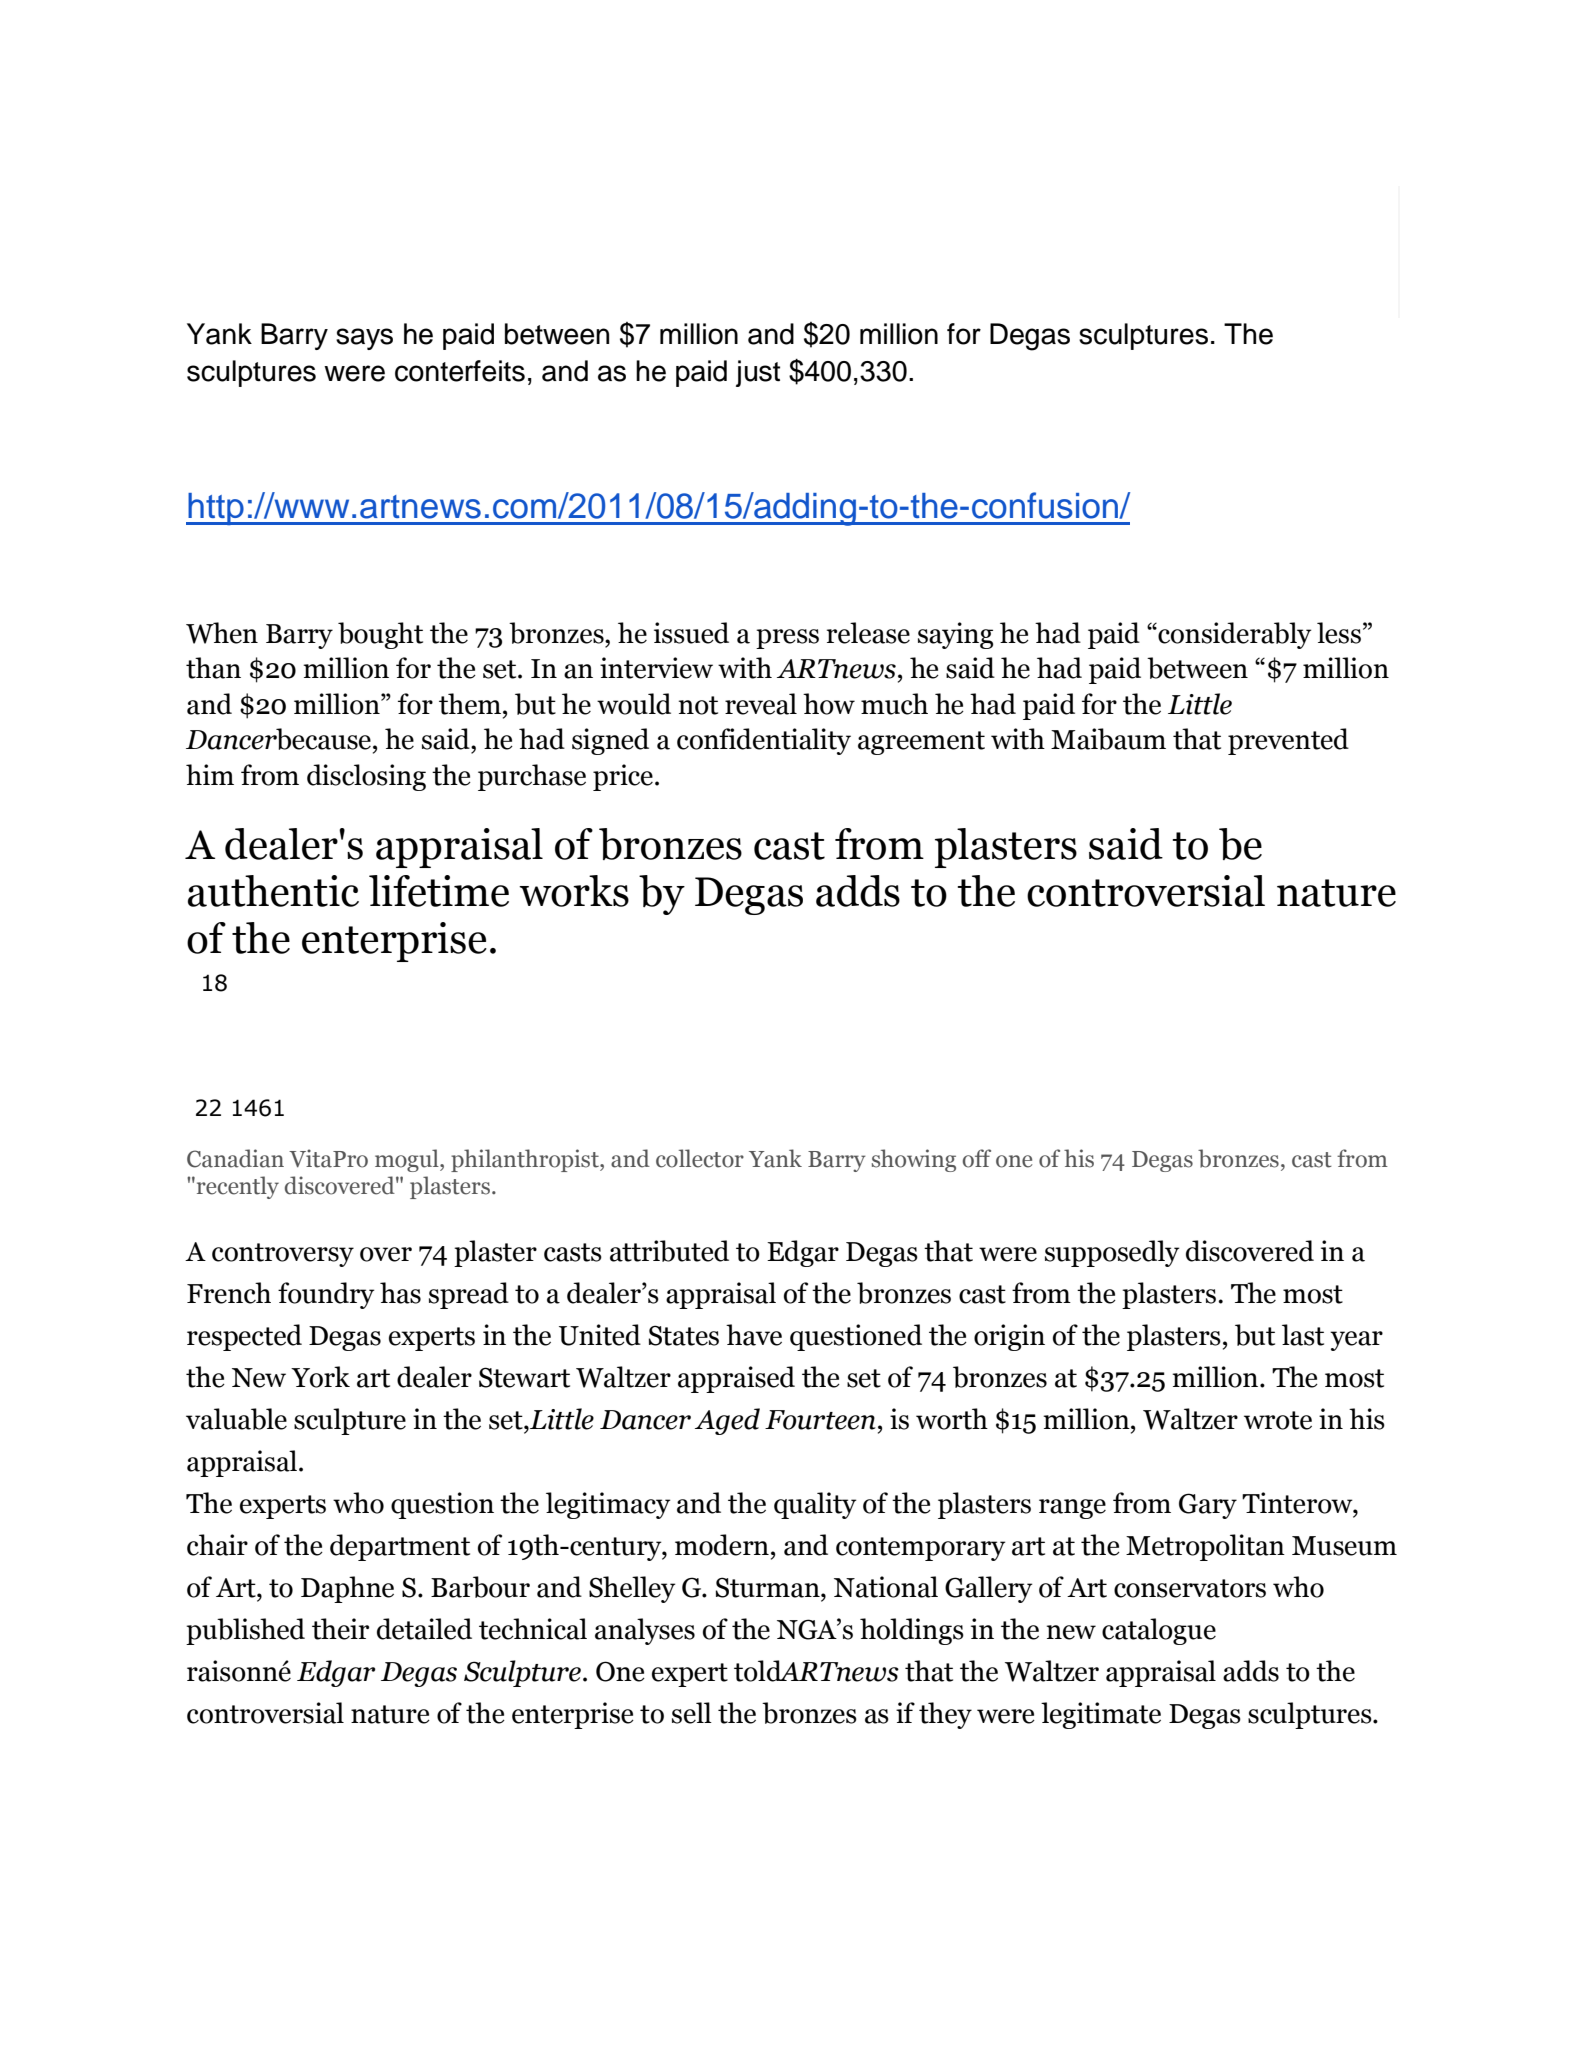  What do you see at coordinates (692, 1713) in the screenshot?
I see `sell` at bounding box center [692, 1713].
